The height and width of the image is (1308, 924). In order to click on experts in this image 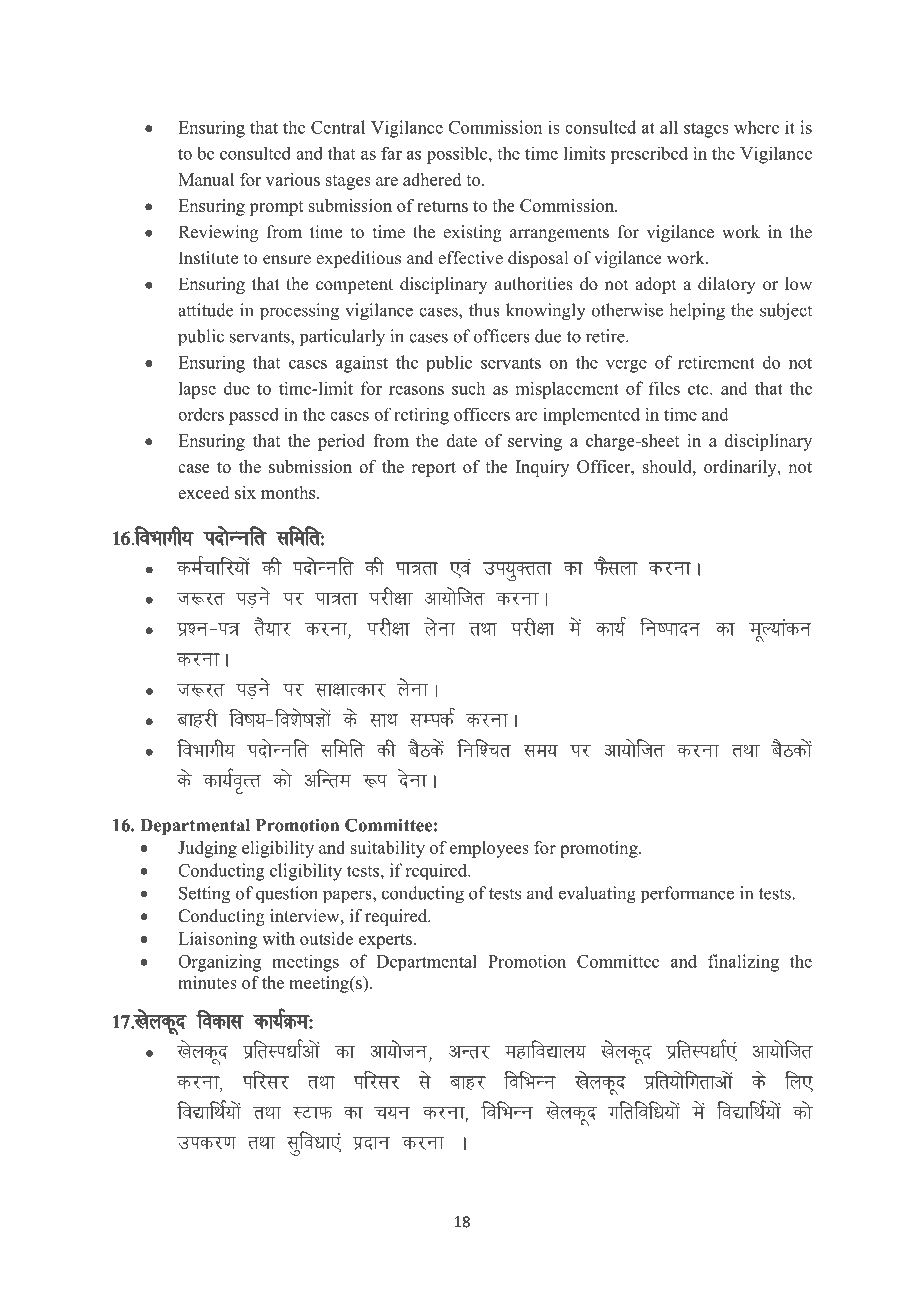, I will do `click(385, 941)`.
